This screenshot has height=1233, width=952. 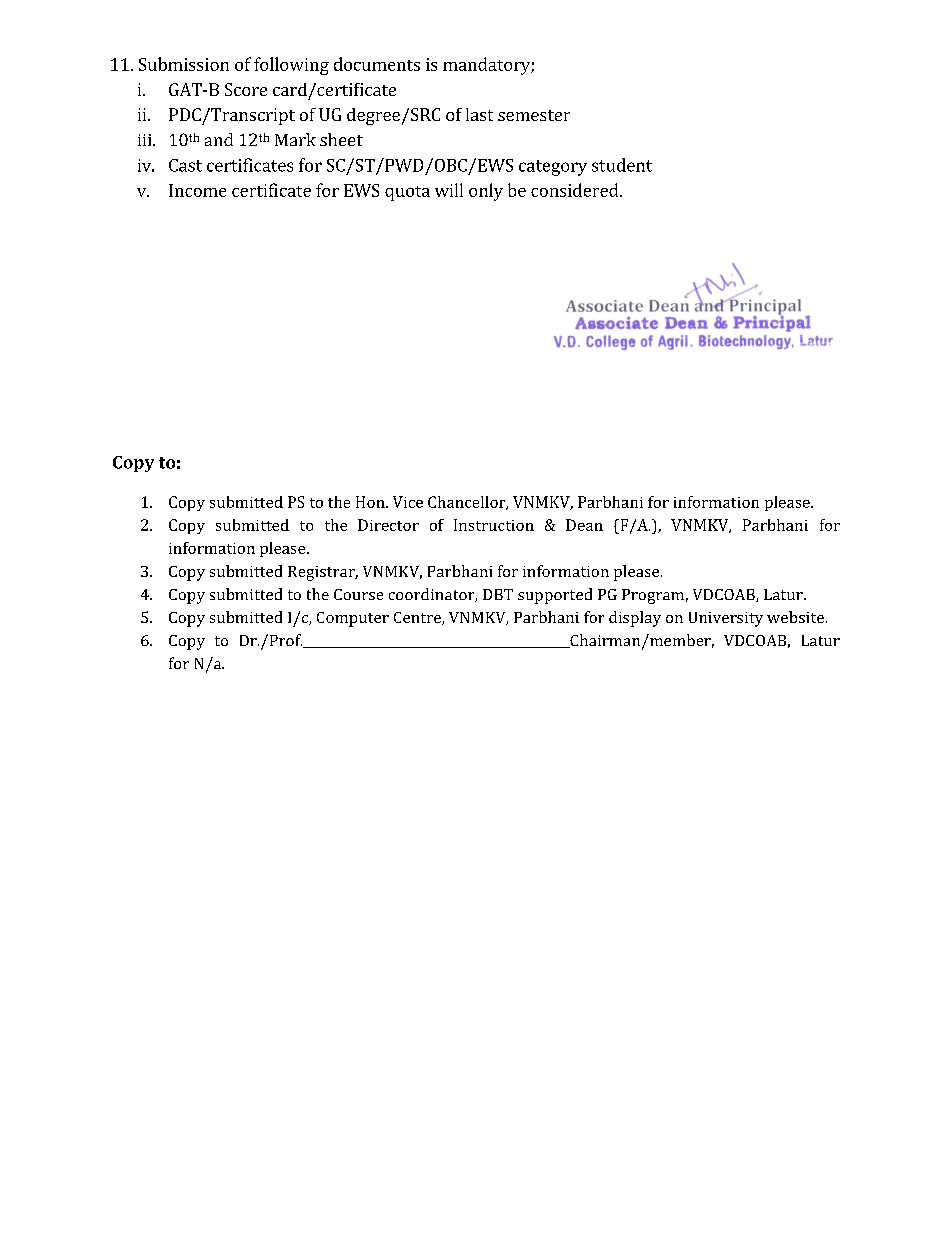 I want to click on last, so click(x=479, y=114).
